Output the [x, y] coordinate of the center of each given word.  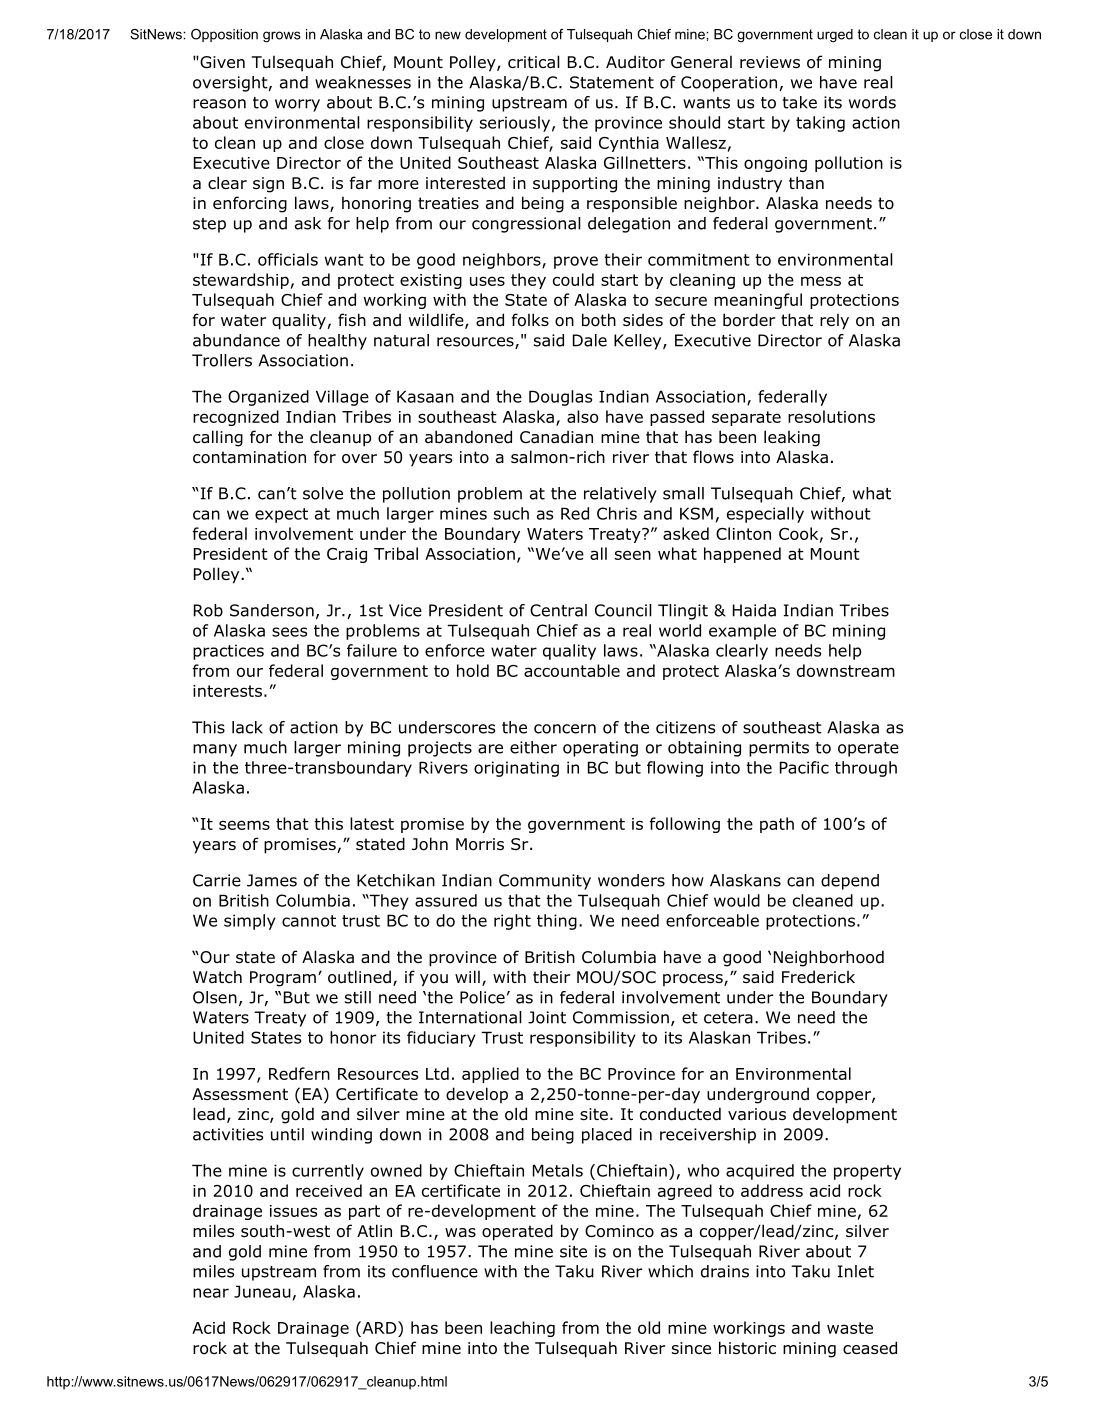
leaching [522, 1329]
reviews [770, 62]
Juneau [262, 1291]
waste [850, 1328]
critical [534, 62]
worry [297, 105]
